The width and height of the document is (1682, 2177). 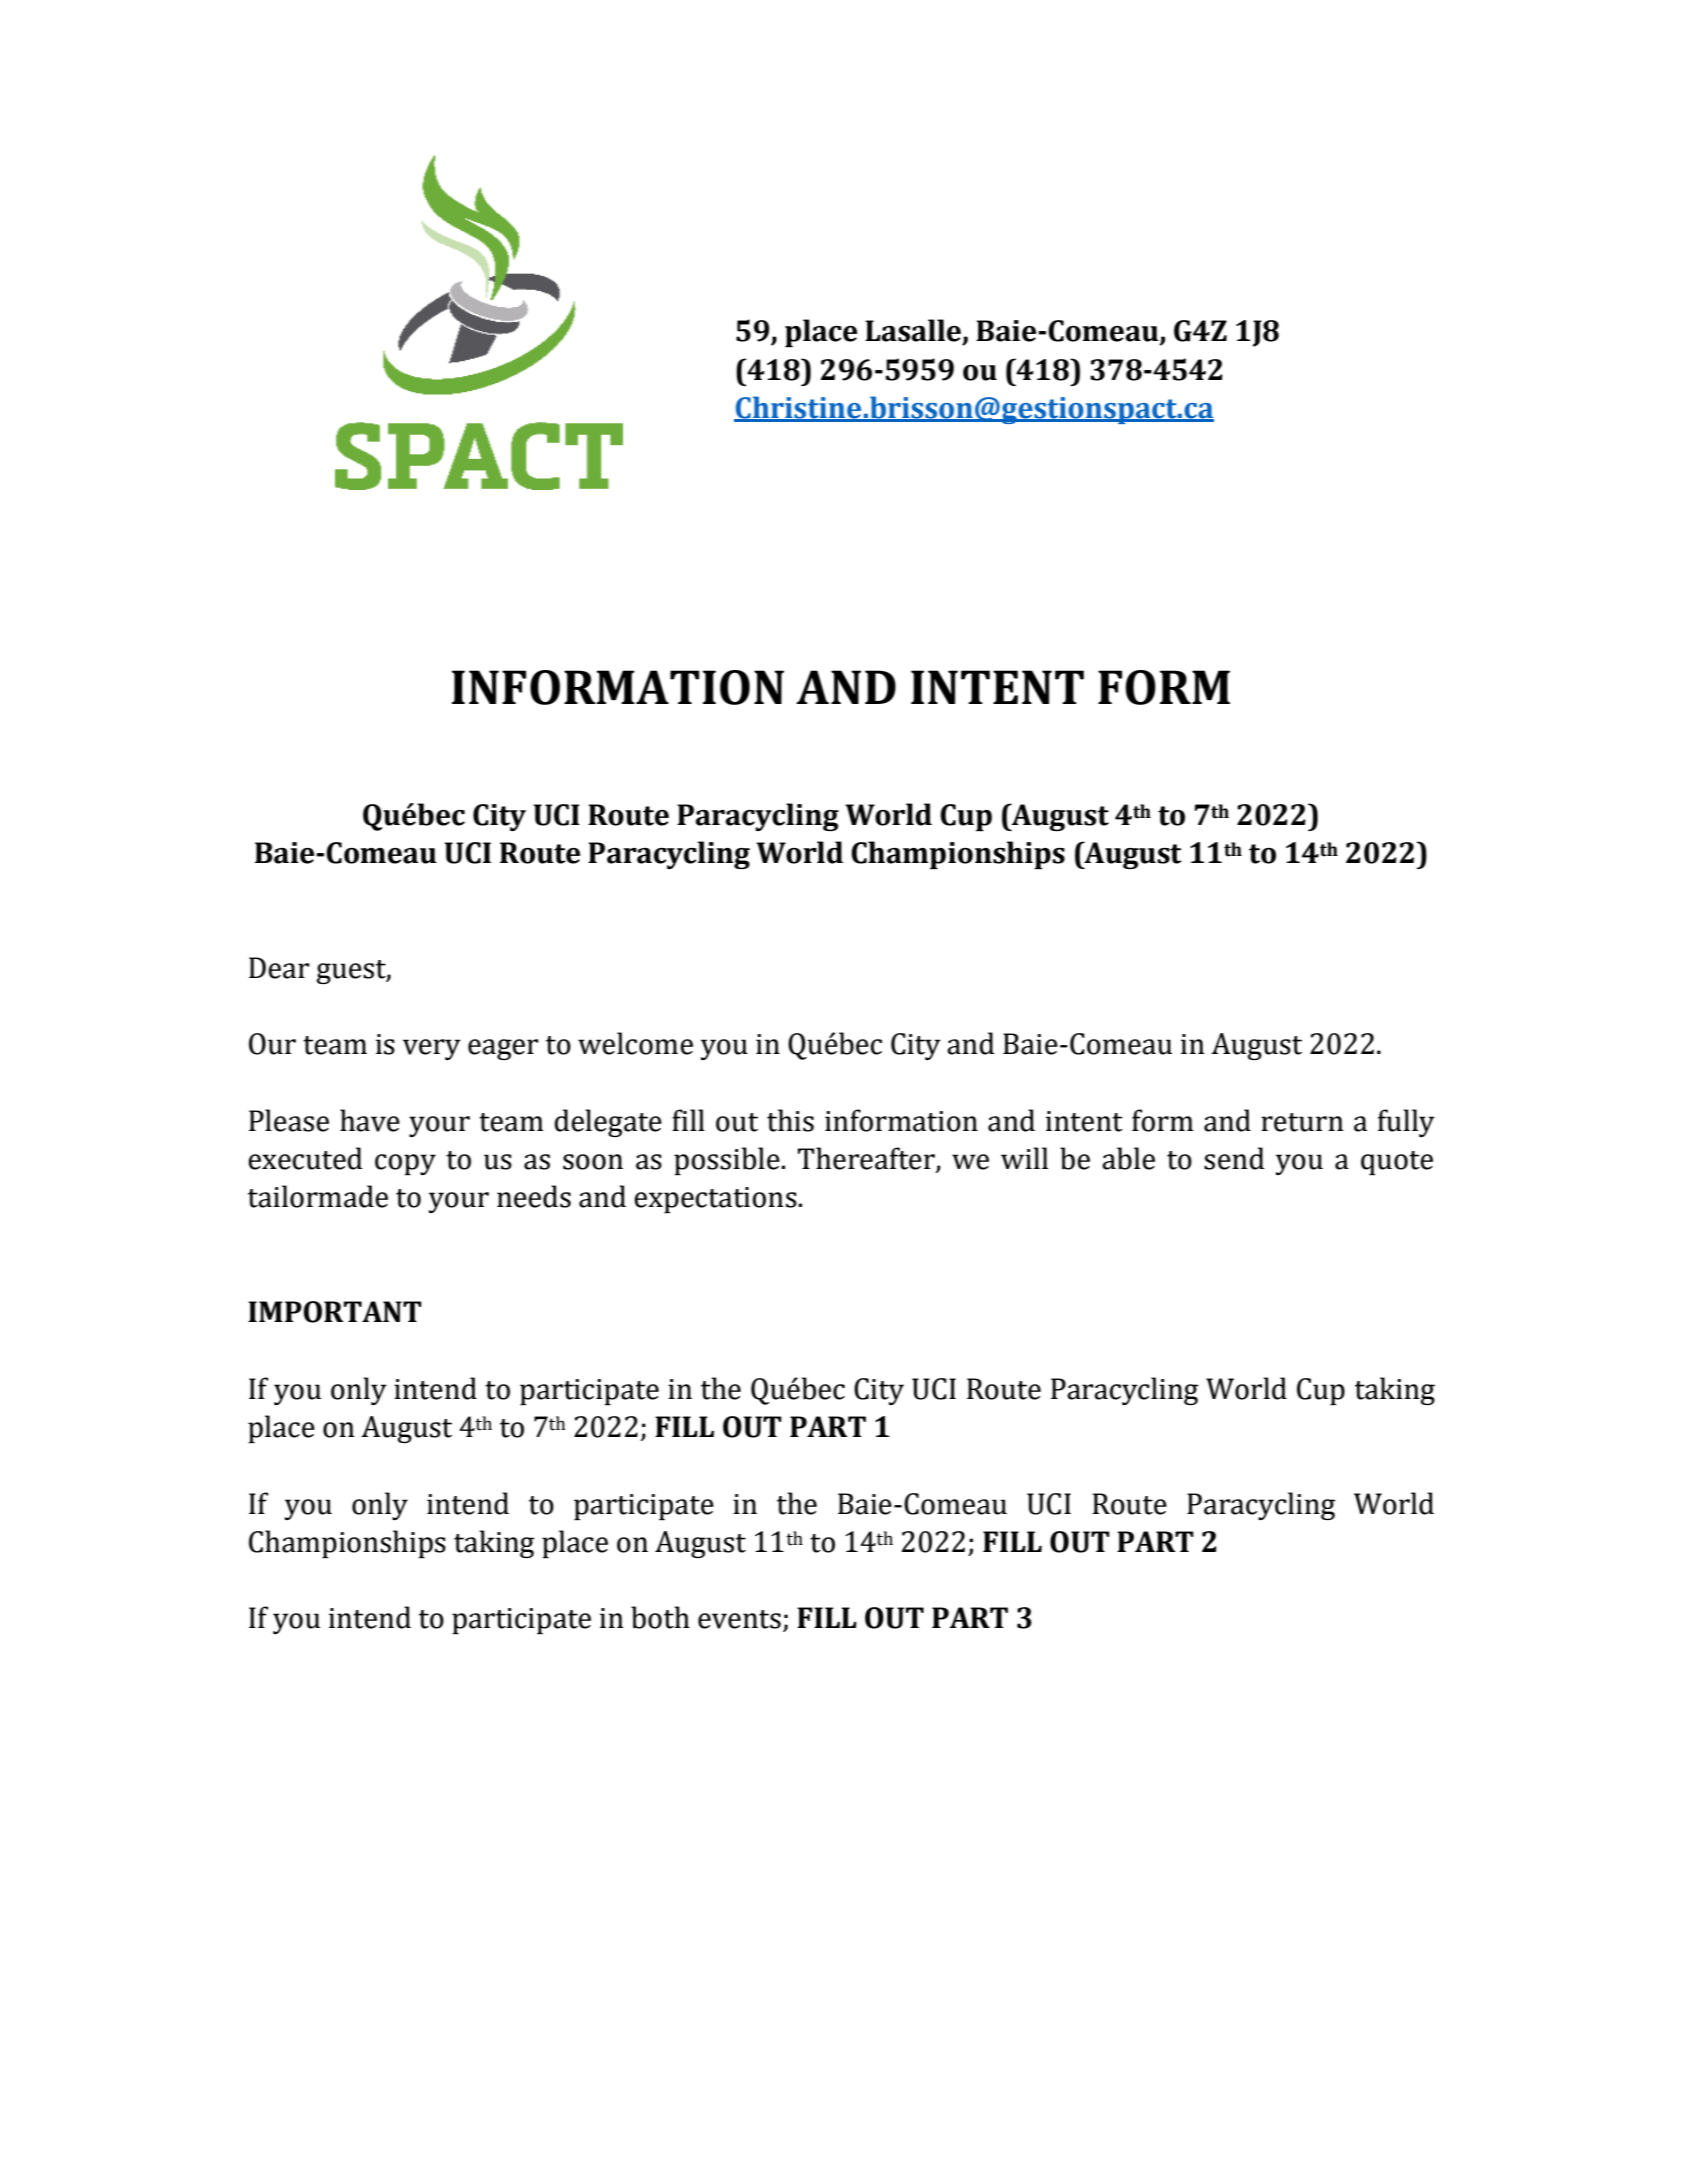 I want to click on fully, so click(x=1406, y=1123).
